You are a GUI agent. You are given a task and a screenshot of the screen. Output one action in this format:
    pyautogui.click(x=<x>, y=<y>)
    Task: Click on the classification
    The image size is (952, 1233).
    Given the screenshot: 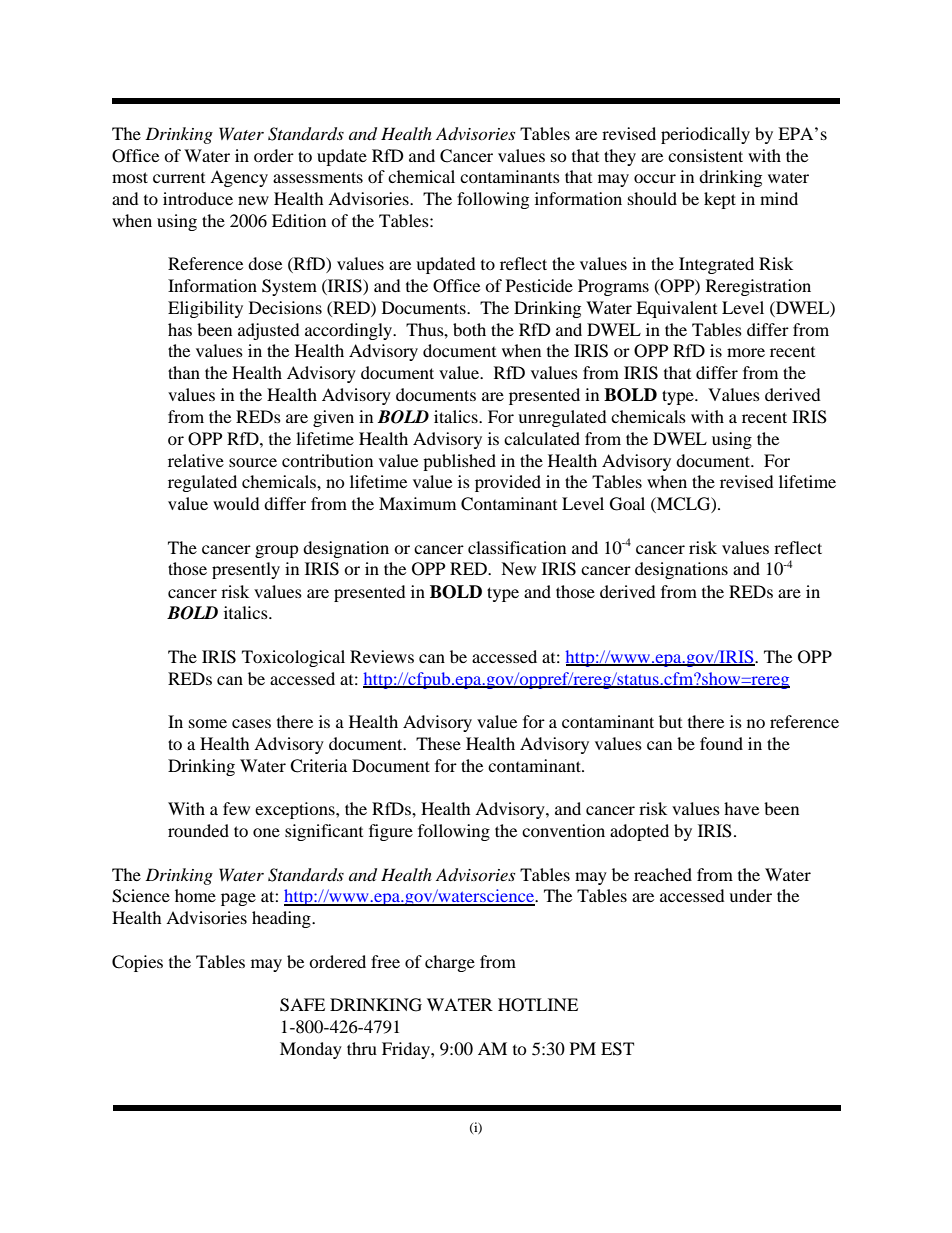 What is the action you would take?
    pyautogui.click(x=517, y=547)
